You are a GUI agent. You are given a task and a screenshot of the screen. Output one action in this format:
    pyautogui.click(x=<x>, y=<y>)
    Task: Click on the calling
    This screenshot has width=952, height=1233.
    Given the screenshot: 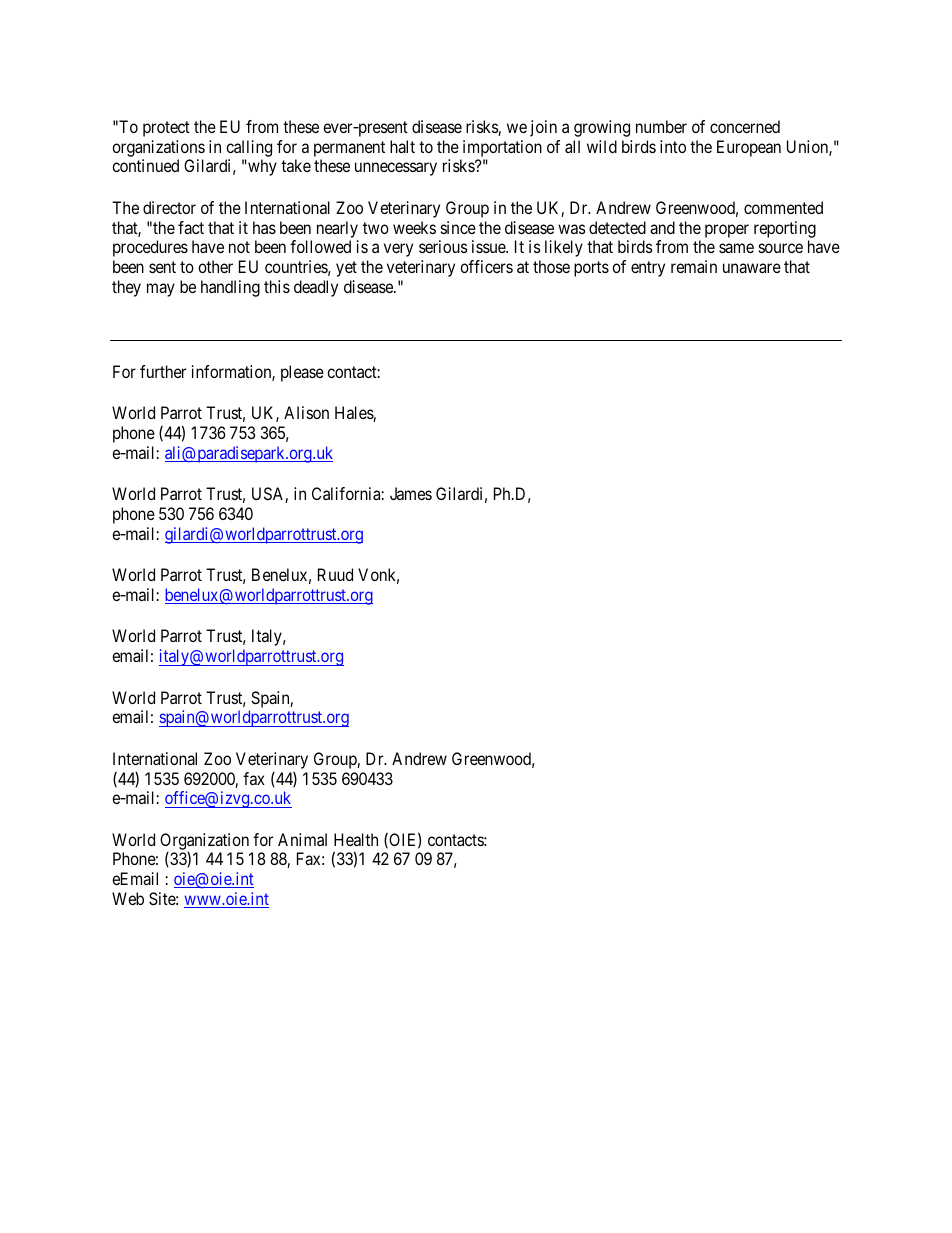 What is the action you would take?
    pyautogui.click(x=249, y=148)
